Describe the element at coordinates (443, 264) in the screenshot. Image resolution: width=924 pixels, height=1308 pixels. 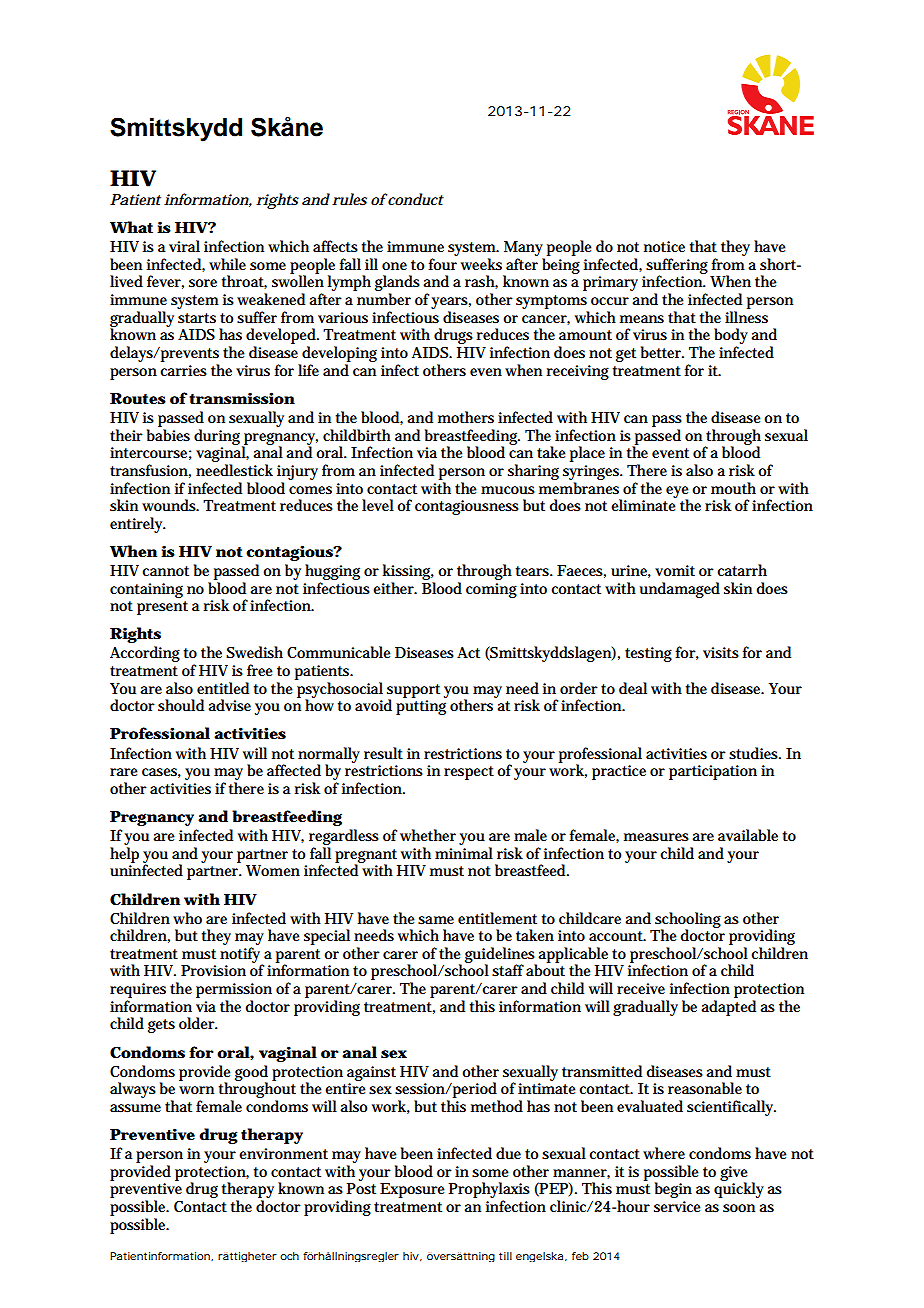
I see `four` at that location.
